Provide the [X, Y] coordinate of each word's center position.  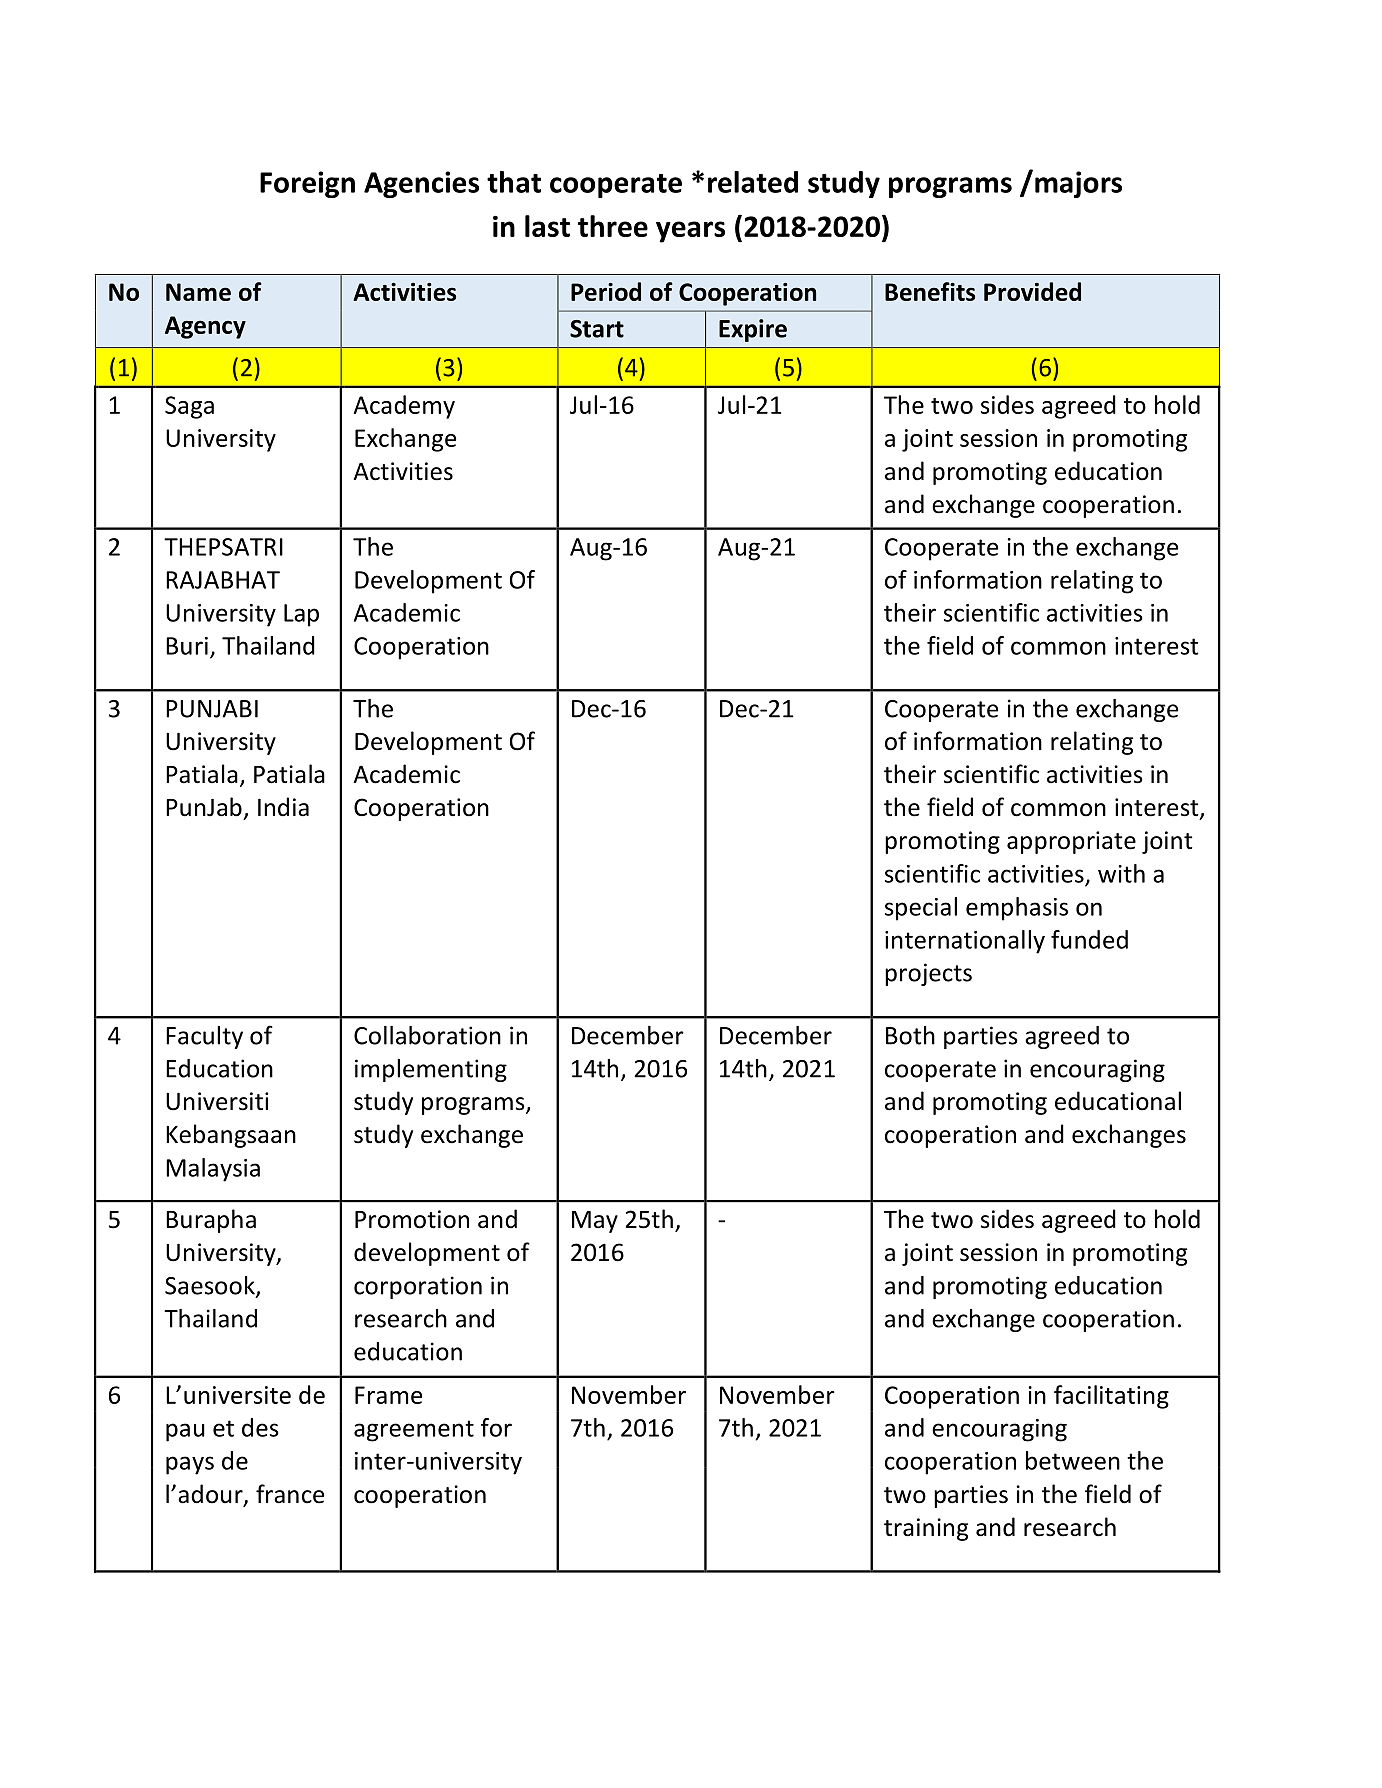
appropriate [1071, 842]
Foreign [307, 184]
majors [1078, 184]
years [690, 232]
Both [910, 1035]
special [921, 909]
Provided [1032, 291]
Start [597, 329]
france [290, 1494]
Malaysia [213, 1170]
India [283, 807]
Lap [301, 615]
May [595, 1222]
